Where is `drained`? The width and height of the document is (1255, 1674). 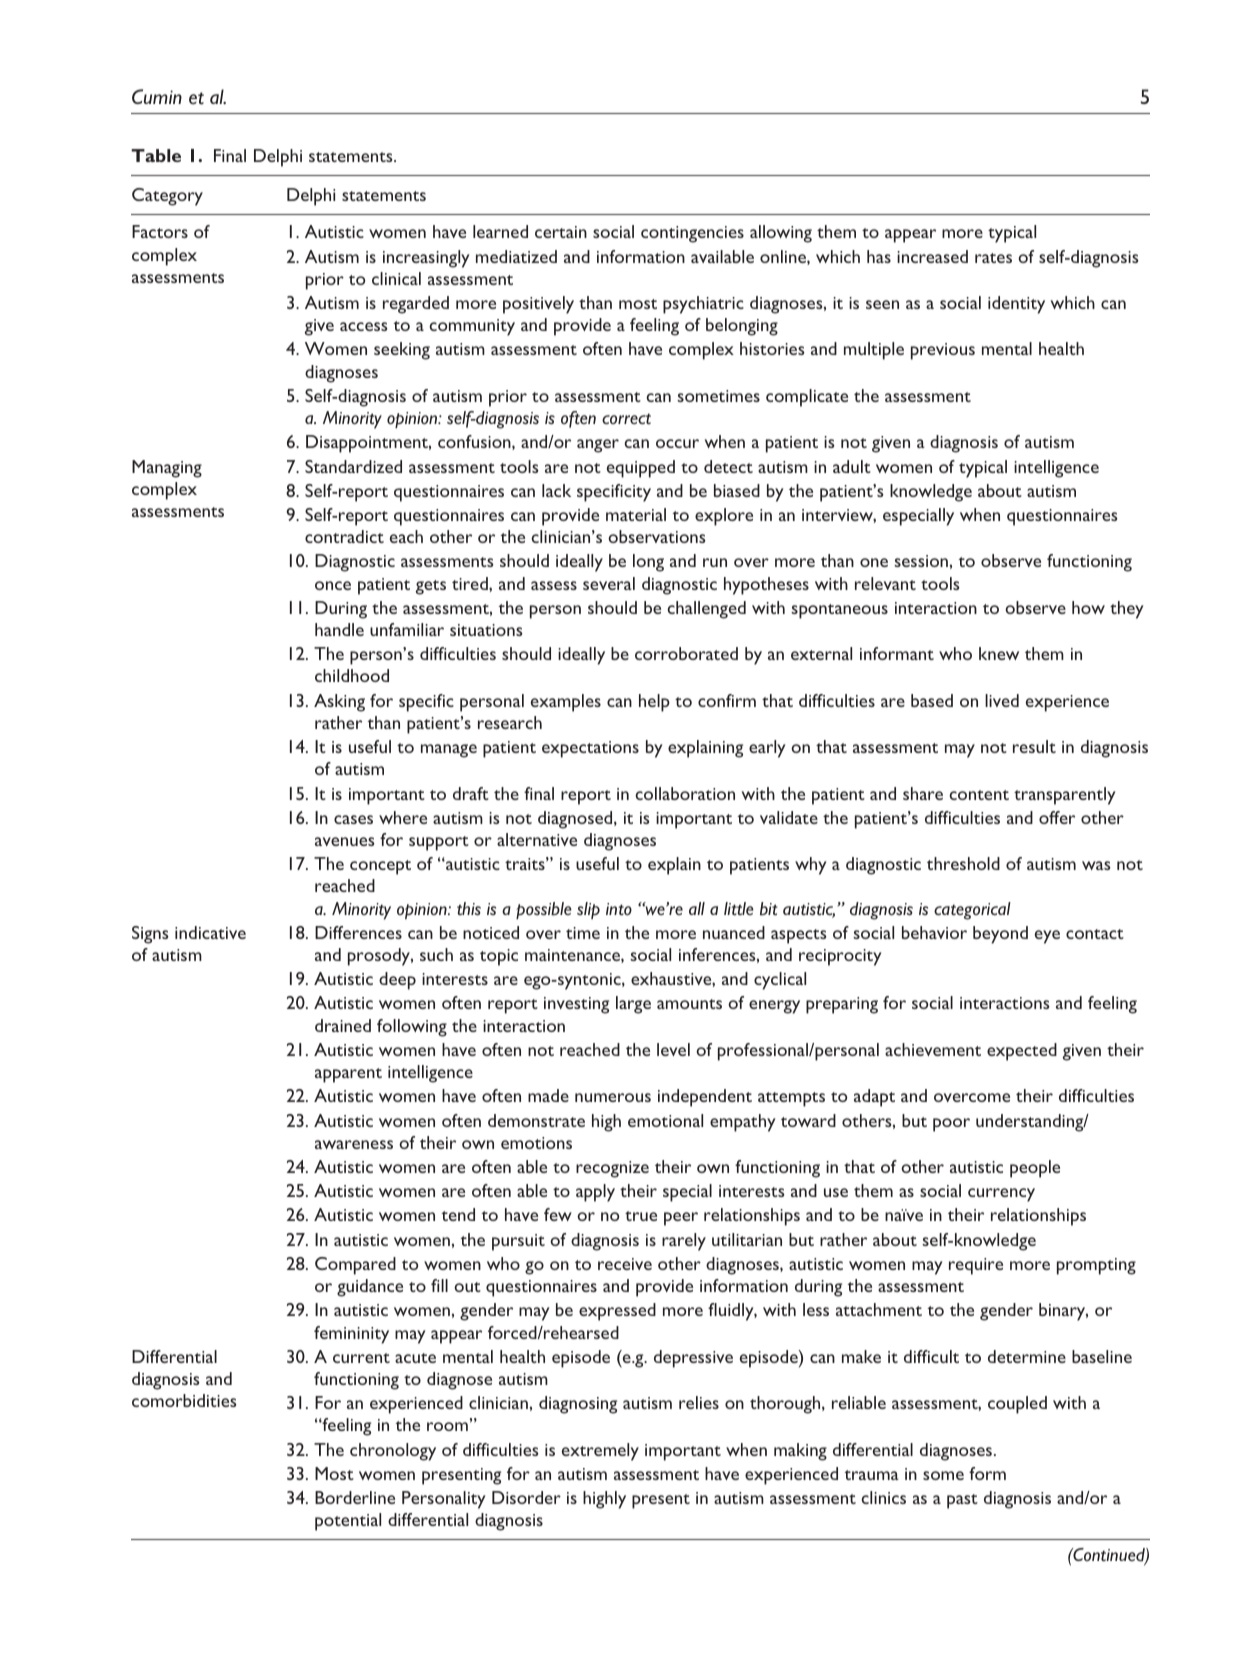 drained is located at coordinates (343, 1025).
